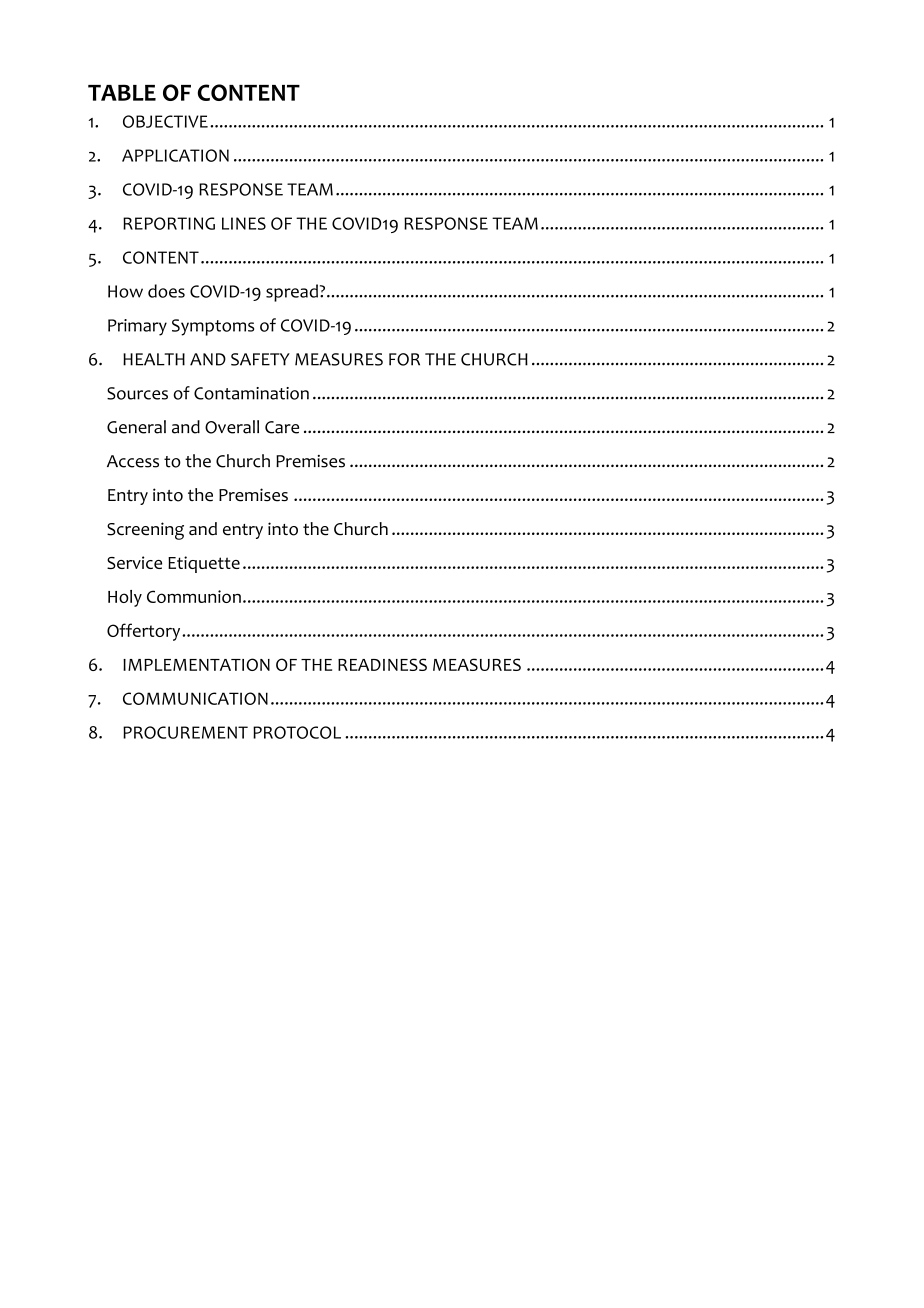 The height and width of the screenshot is (1308, 924). What do you see at coordinates (122, 92) in the screenshot?
I see `TABLE` at bounding box center [122, 92].
